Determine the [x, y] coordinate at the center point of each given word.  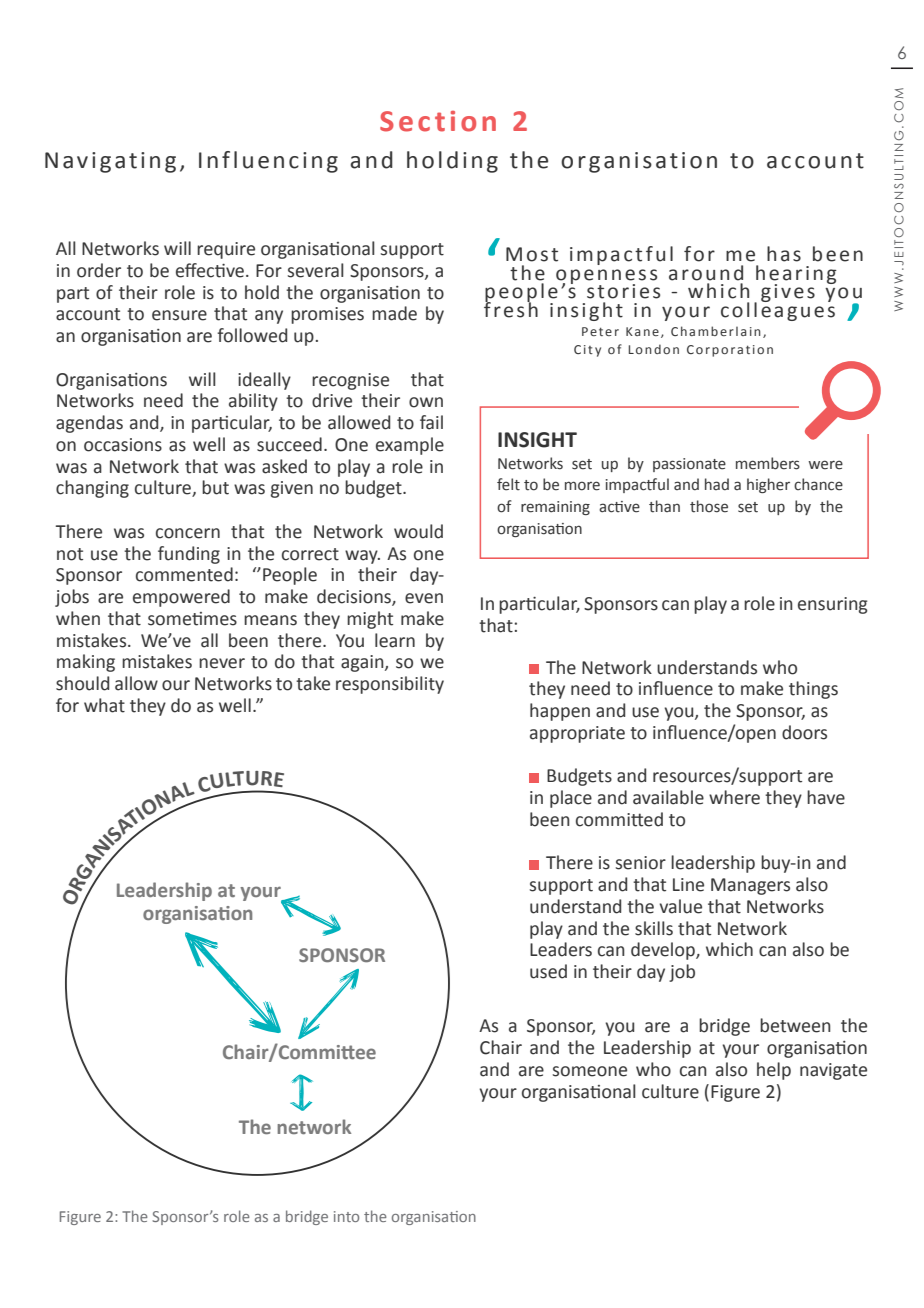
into [346, 1216]
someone [590, 1071]
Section [438, 121]
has [784, 254]
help [774, 1071]
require [226, 250]
